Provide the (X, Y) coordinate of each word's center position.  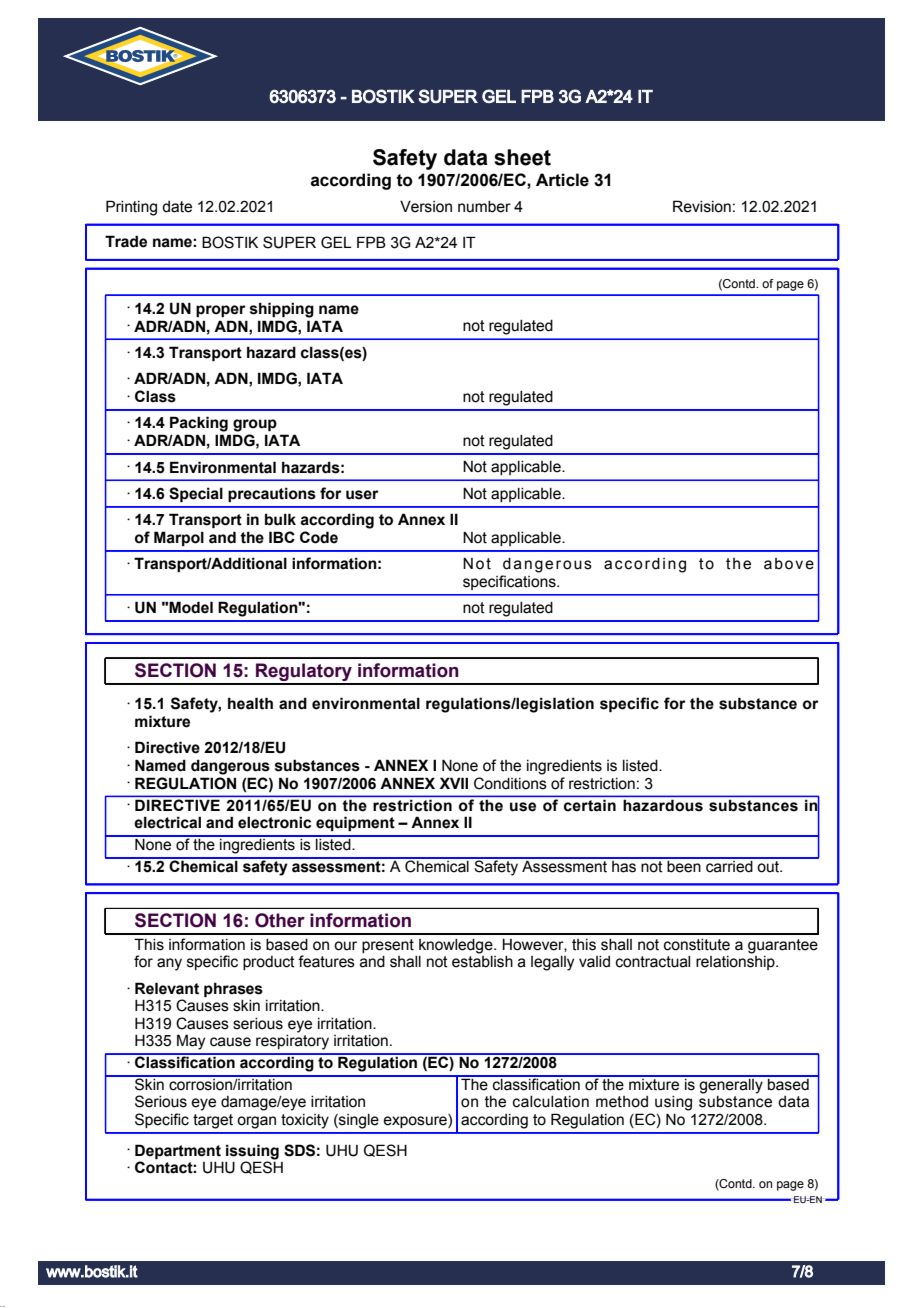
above (789, 564)
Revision (702, 206)
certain (590, 805)
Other (280, 920)
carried (729, 865)
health (250, 703)
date (177, 207)
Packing (199, 424)
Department (178, 1151)
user (362, 495)
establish (482, 962)
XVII (454, 783)
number (484, 207)
